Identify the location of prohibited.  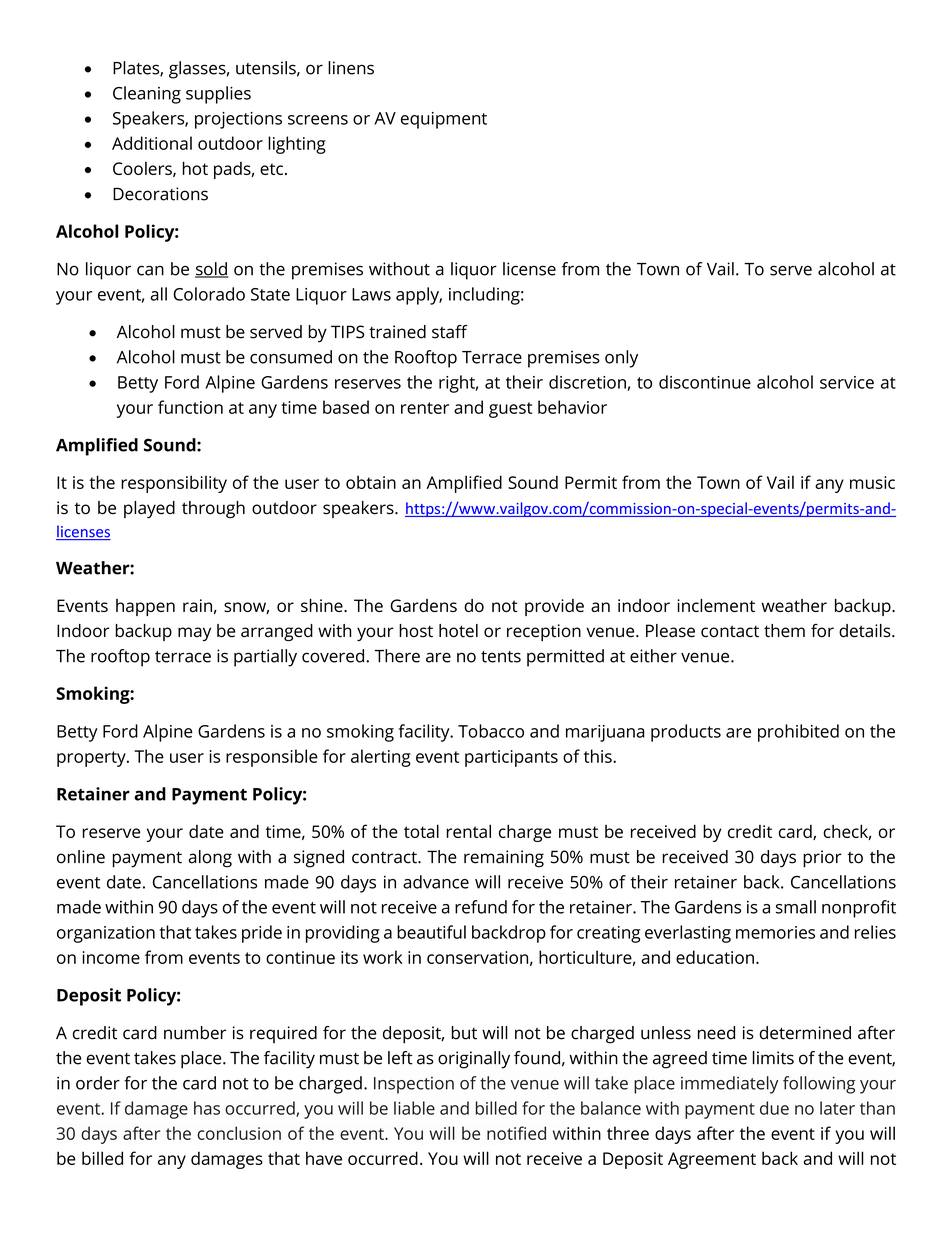
(798, 733).
